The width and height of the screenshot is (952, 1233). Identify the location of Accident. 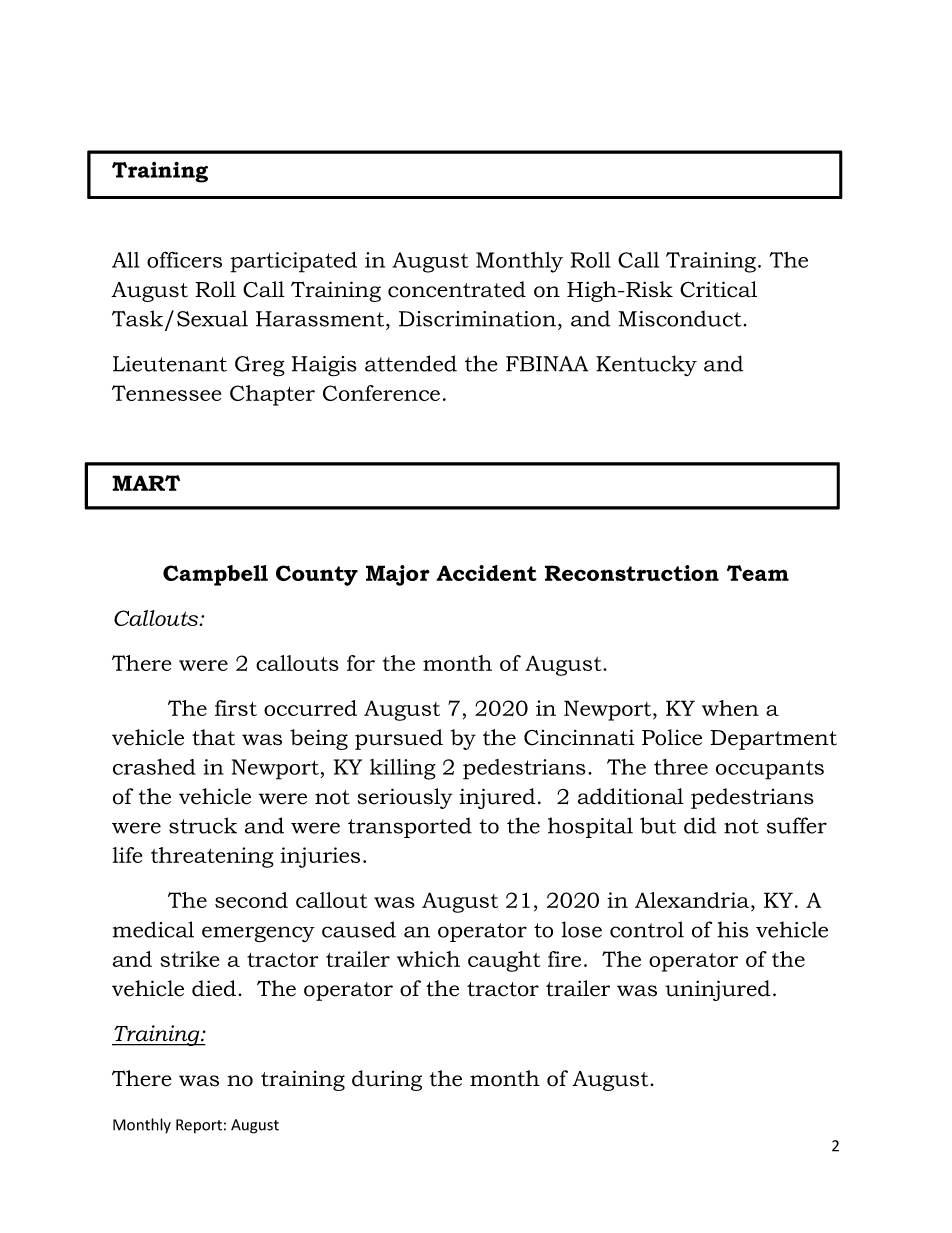
(486, 573).
